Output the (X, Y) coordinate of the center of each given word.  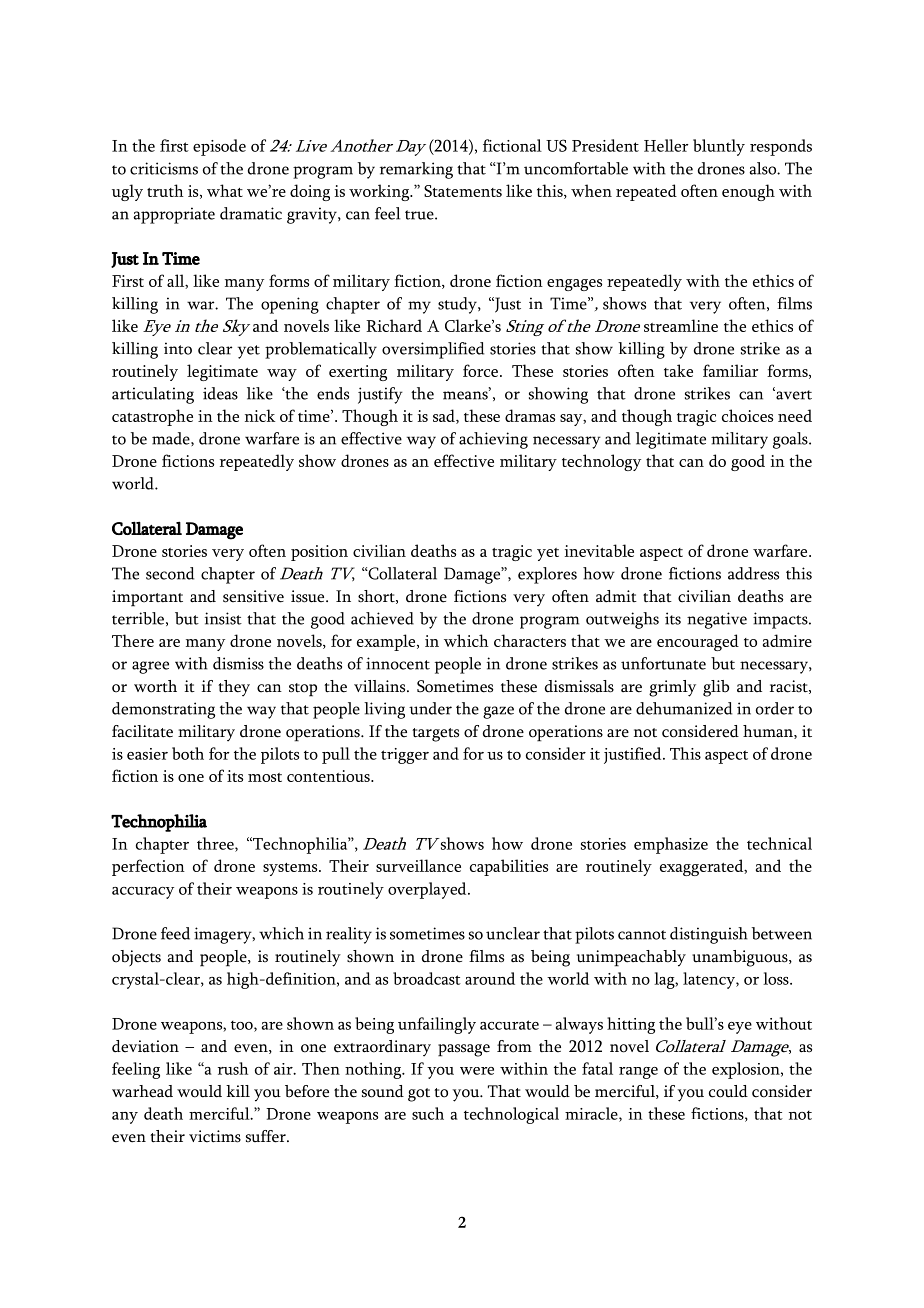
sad (445, 416)
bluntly (719, 147)
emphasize (671, 845)
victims (215, 1136)
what (225, 190)
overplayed (428, 890)
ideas (220, 393)
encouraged (698, 642)
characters (530, 640)
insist (223, 618)
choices (747, 415)
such (428, 1113)
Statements (463, 191)
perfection (148, 867)
